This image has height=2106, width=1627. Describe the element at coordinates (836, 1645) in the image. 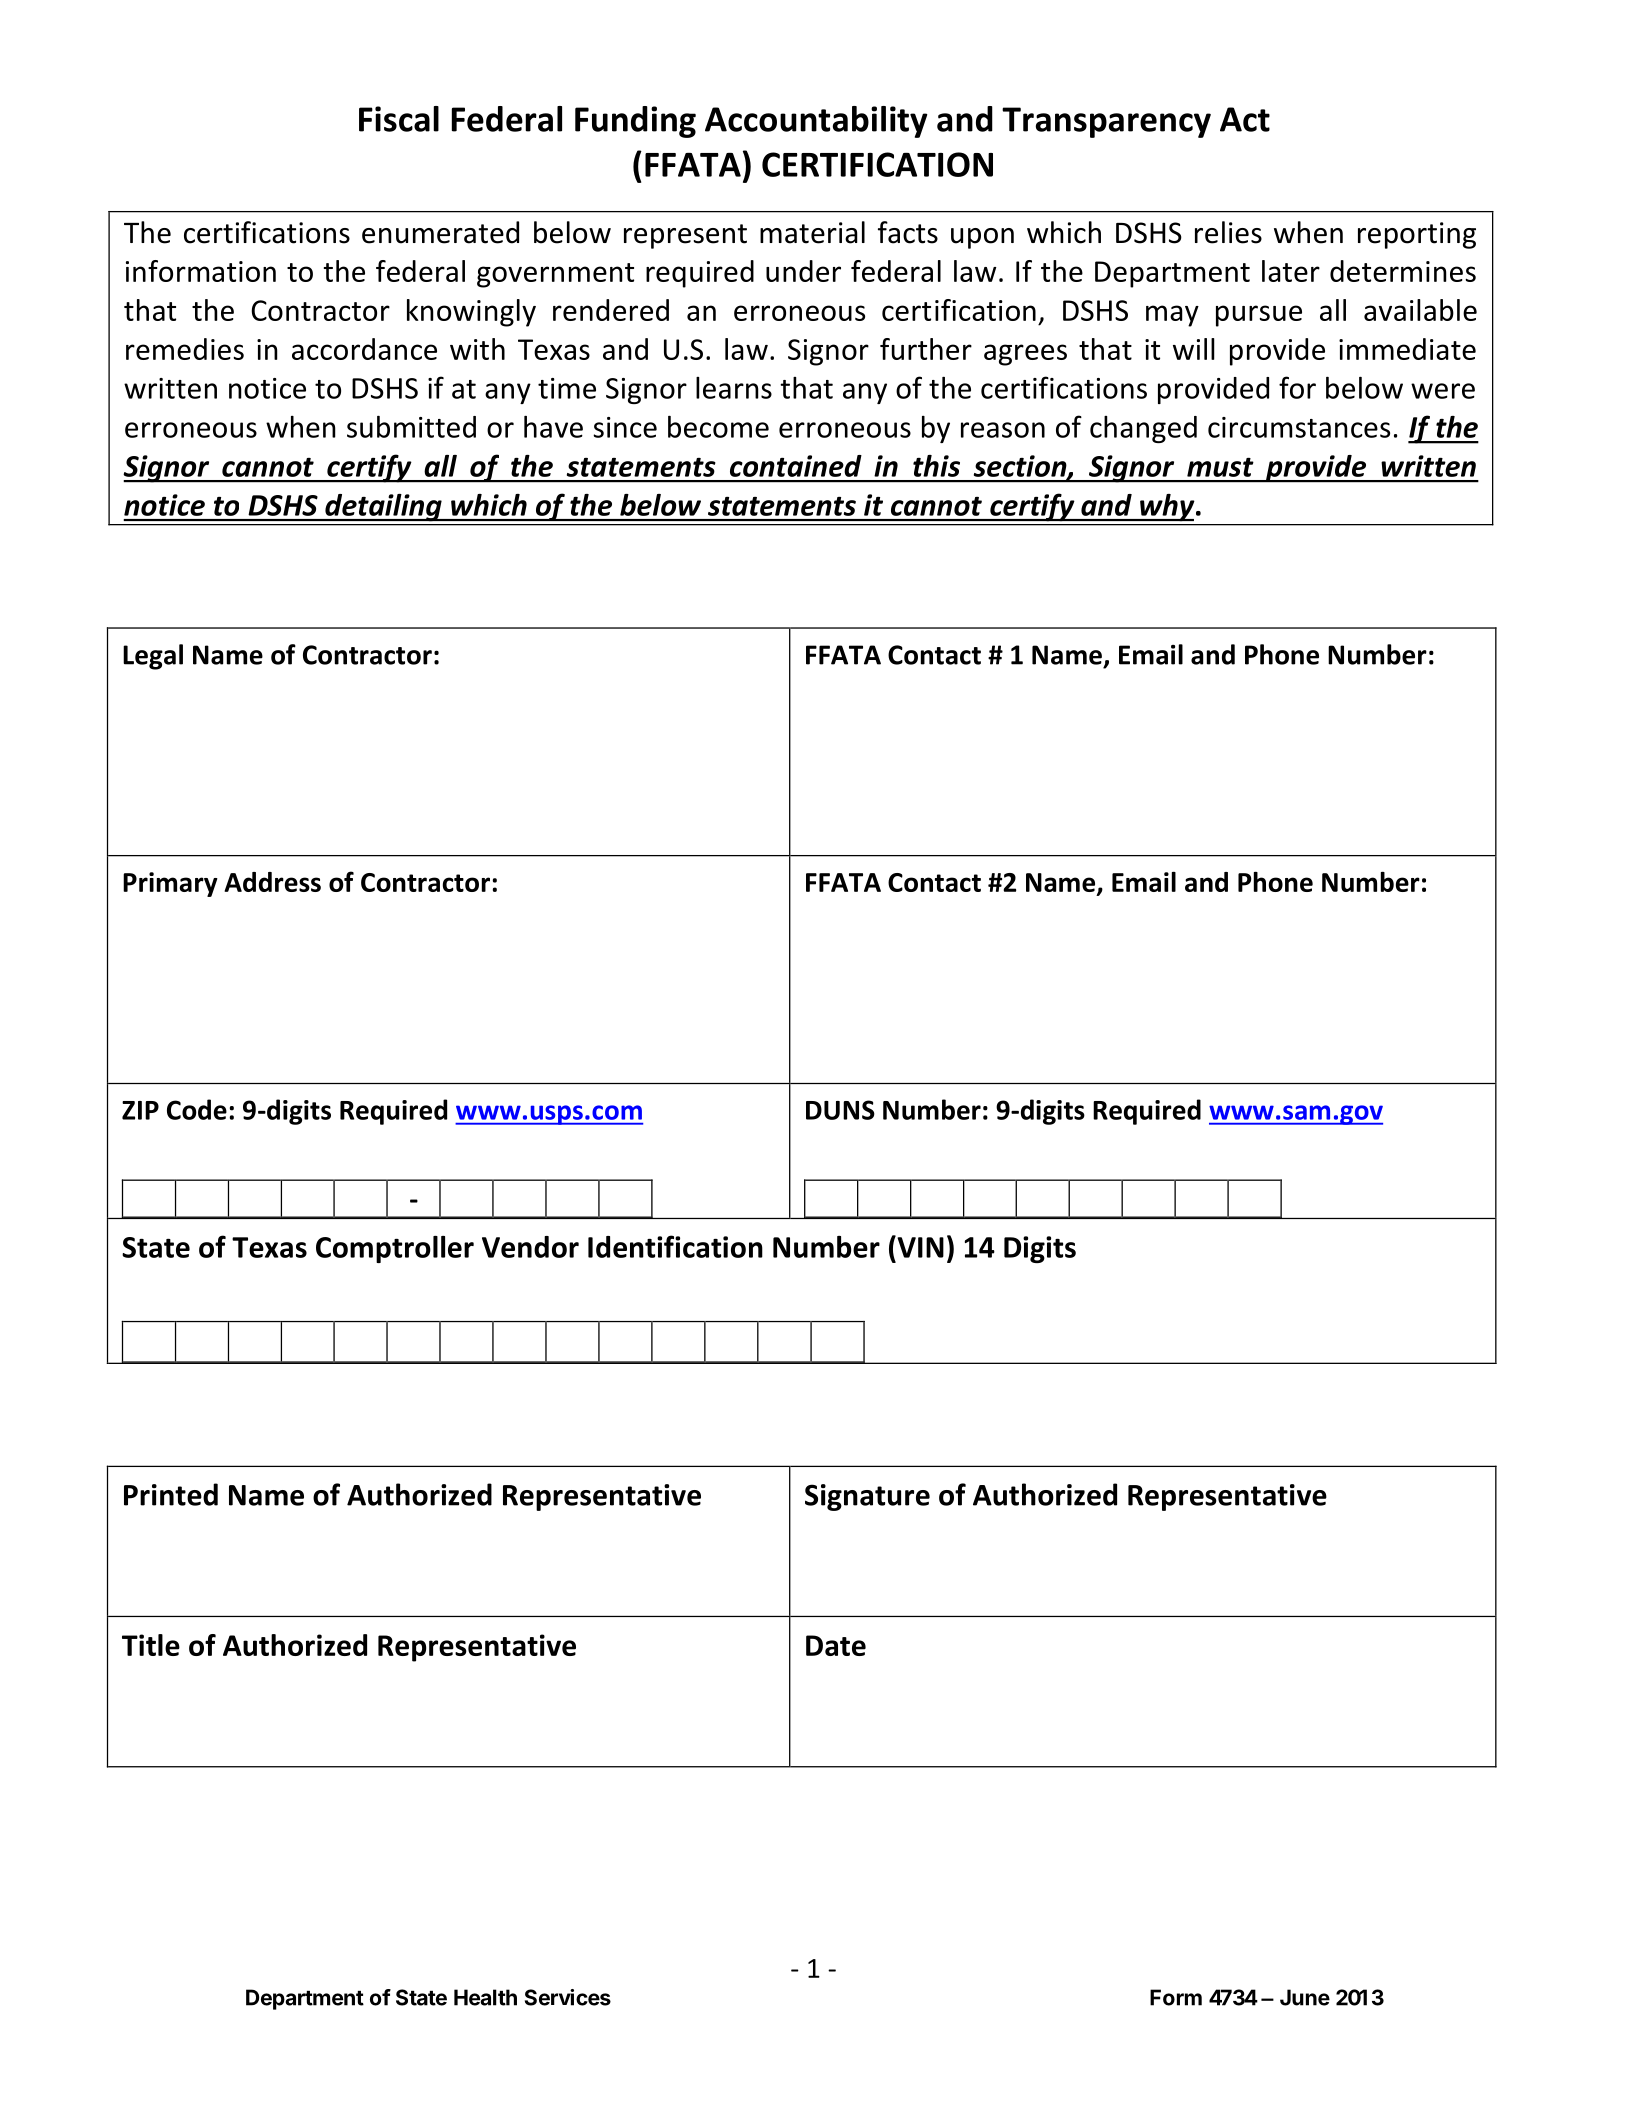

I see `Date` at that location.
